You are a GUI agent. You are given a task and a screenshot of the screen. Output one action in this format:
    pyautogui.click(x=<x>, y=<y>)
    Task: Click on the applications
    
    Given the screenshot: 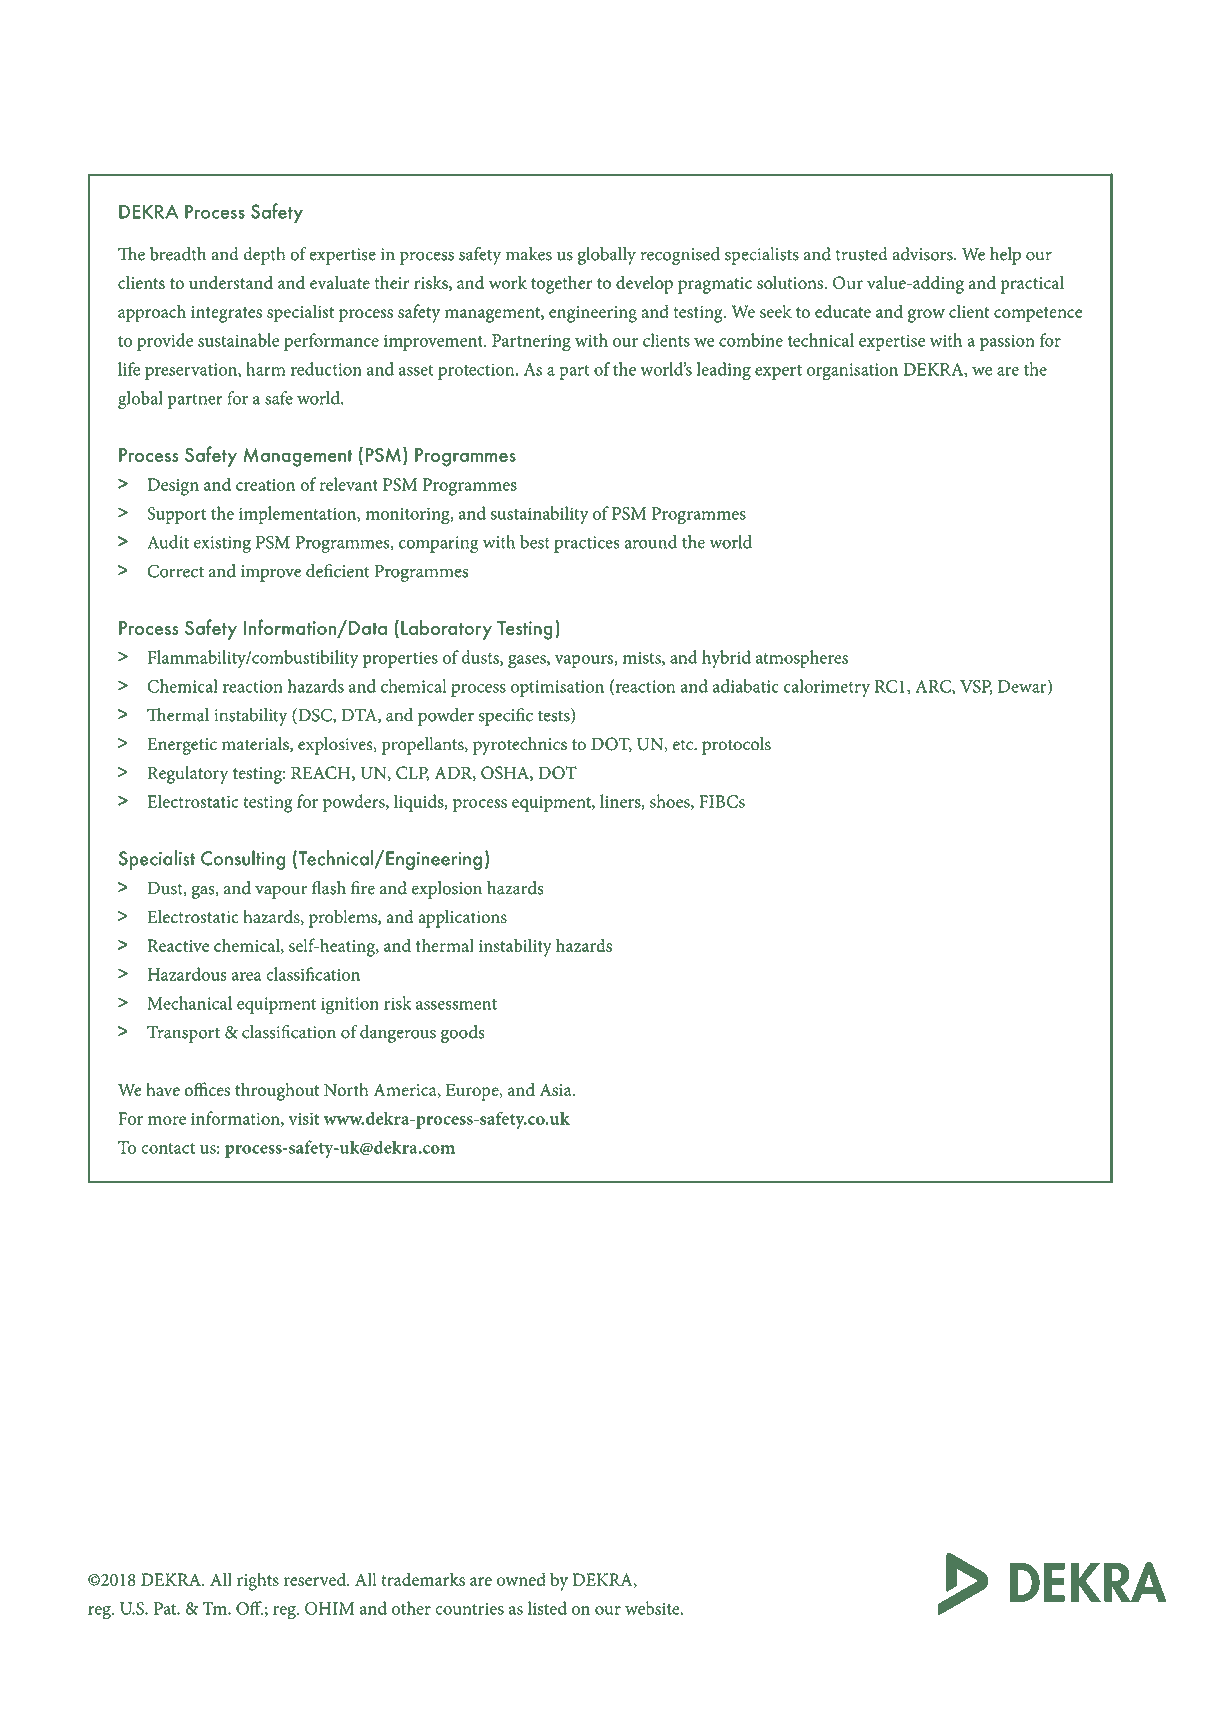 What is the action you would take?
    pyautogui.click(x=462, y=919)
